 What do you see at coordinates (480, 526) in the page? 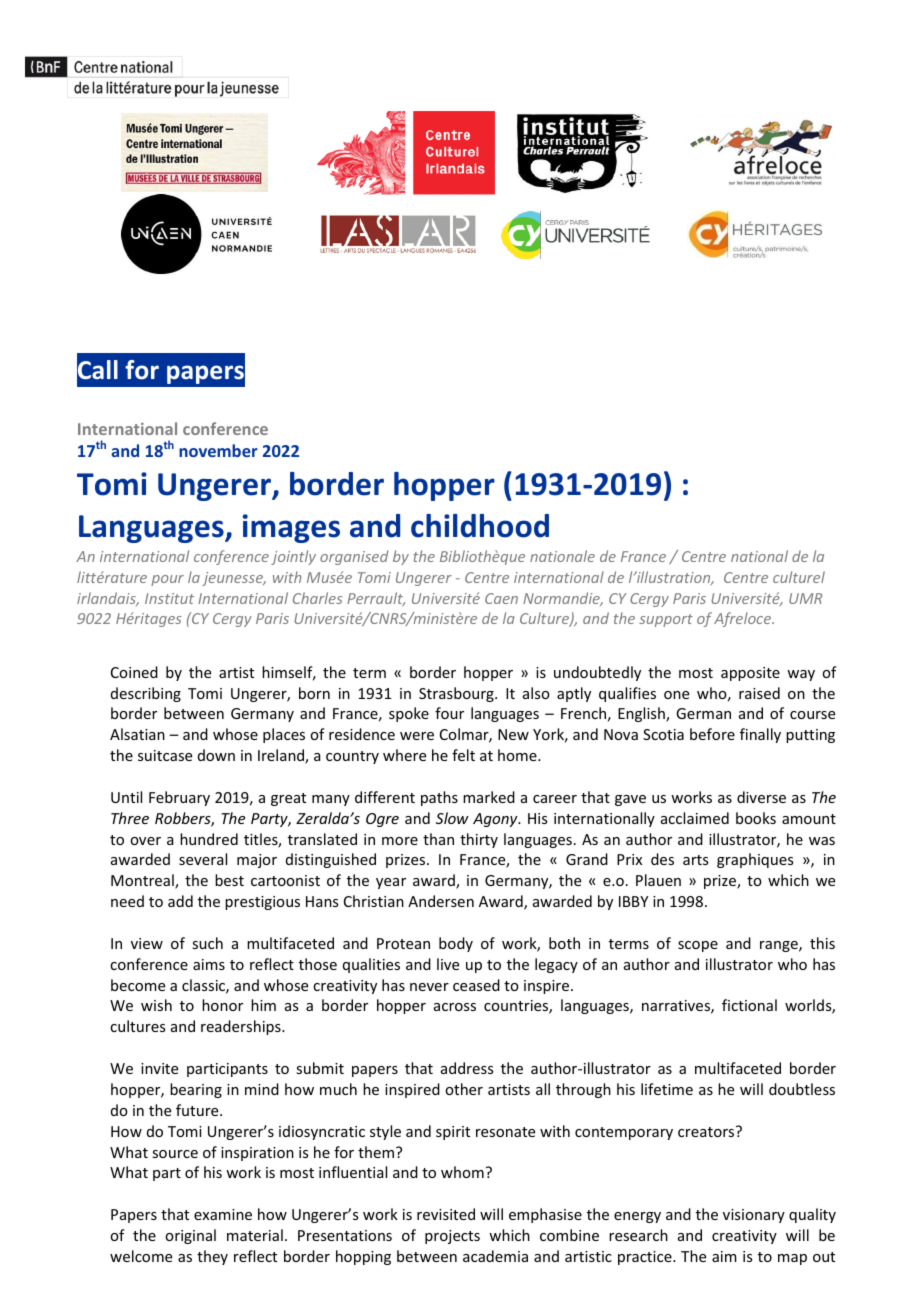
I see `childhood` at bounding box center [480, 526].
